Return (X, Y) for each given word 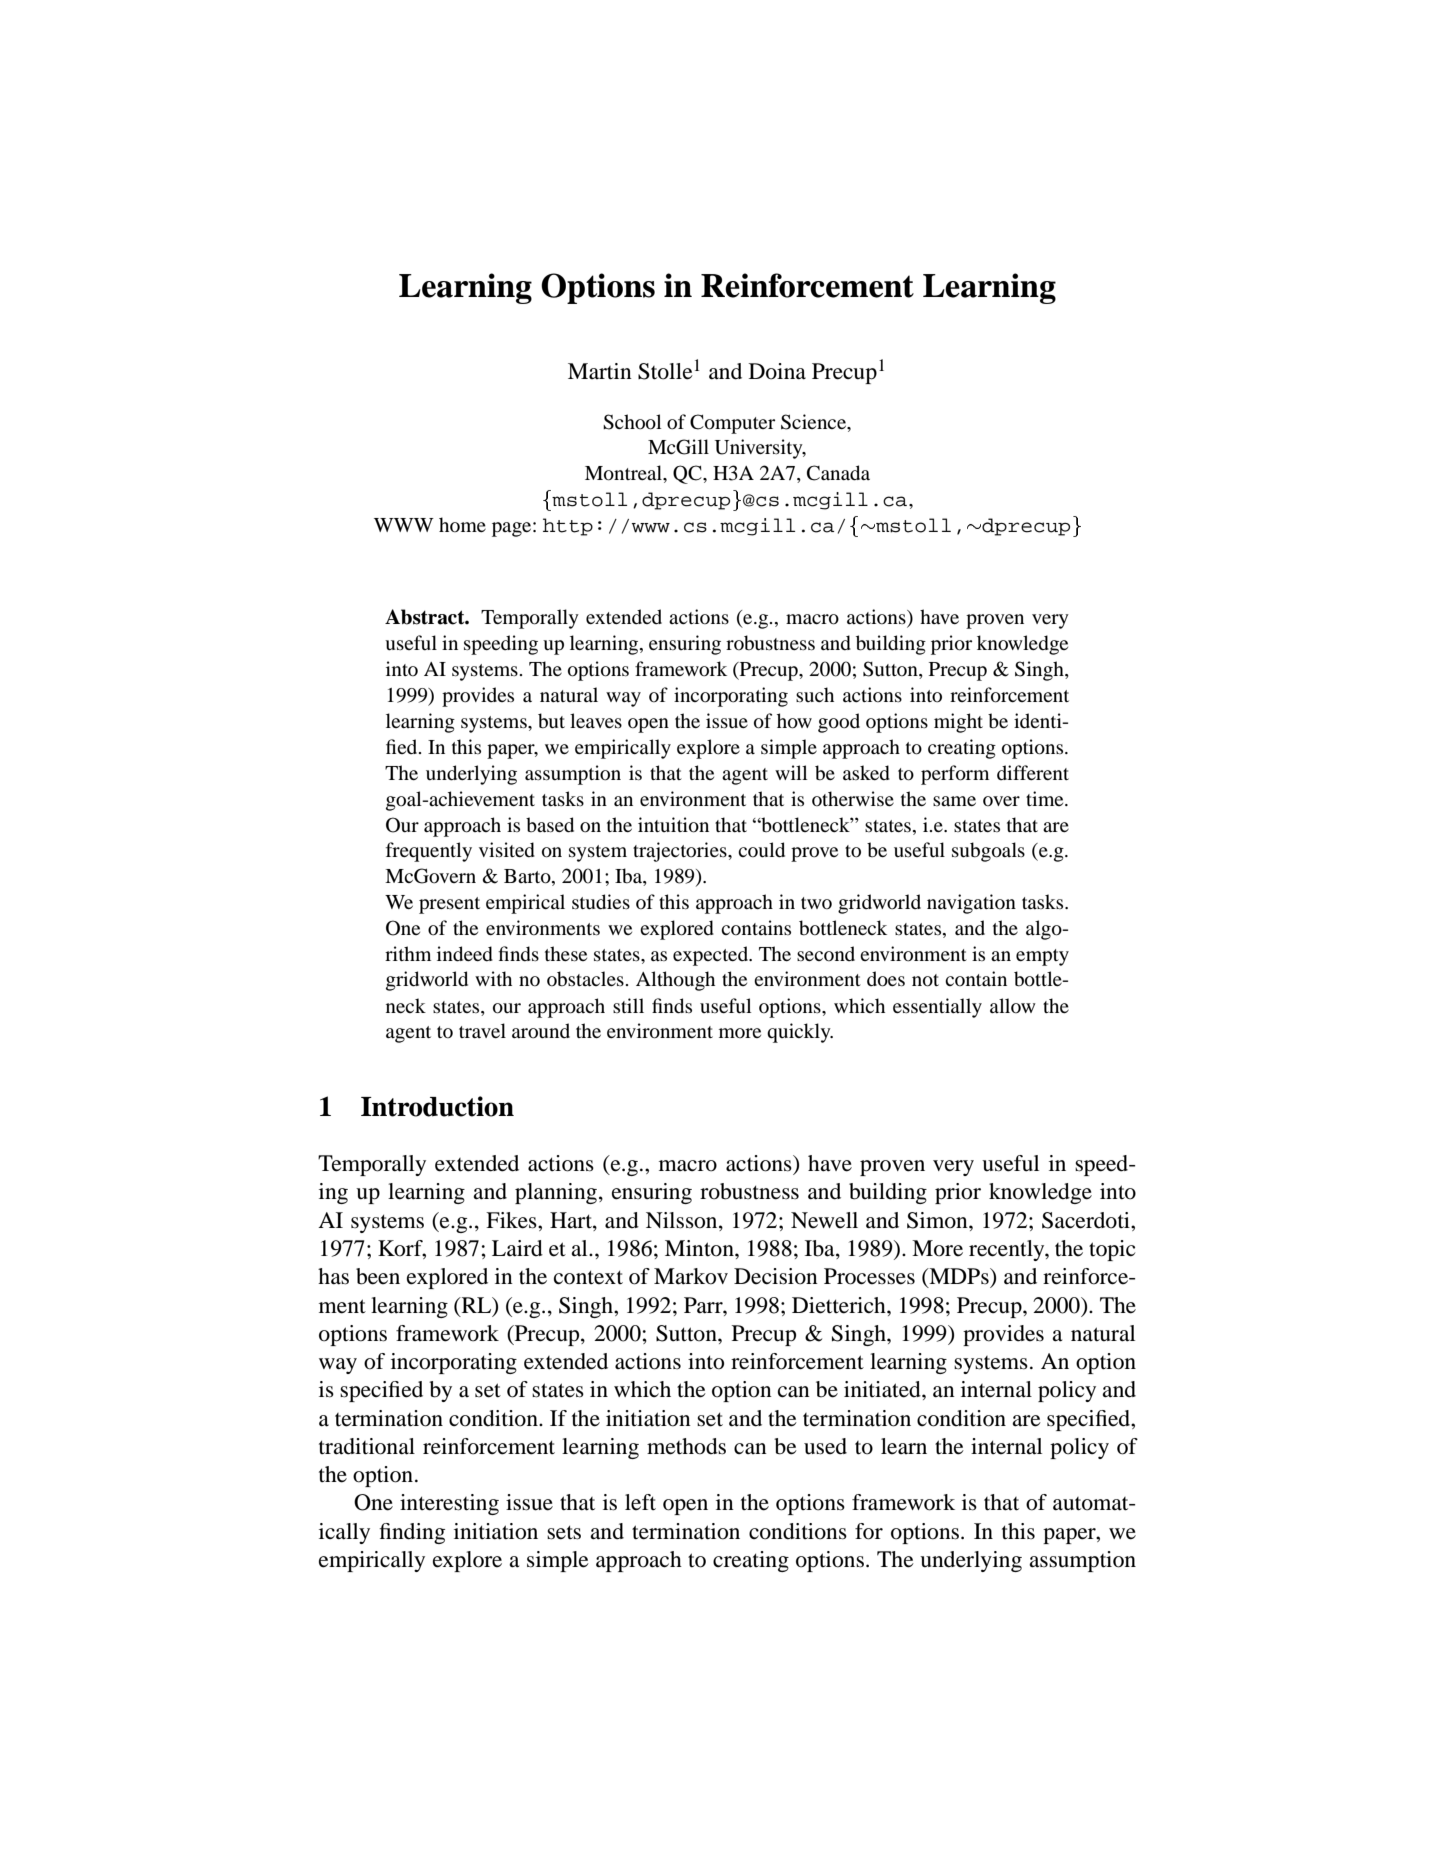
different (1033, 772)
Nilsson (683, 1221)
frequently (429, 852)
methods (686, 1446)
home (462, 524)
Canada (838, 473)
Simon (938, 1220)
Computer (732, 424)
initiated (883, 1389)
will (791, 772)
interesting (449, 1504)
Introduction (437, 1106)
